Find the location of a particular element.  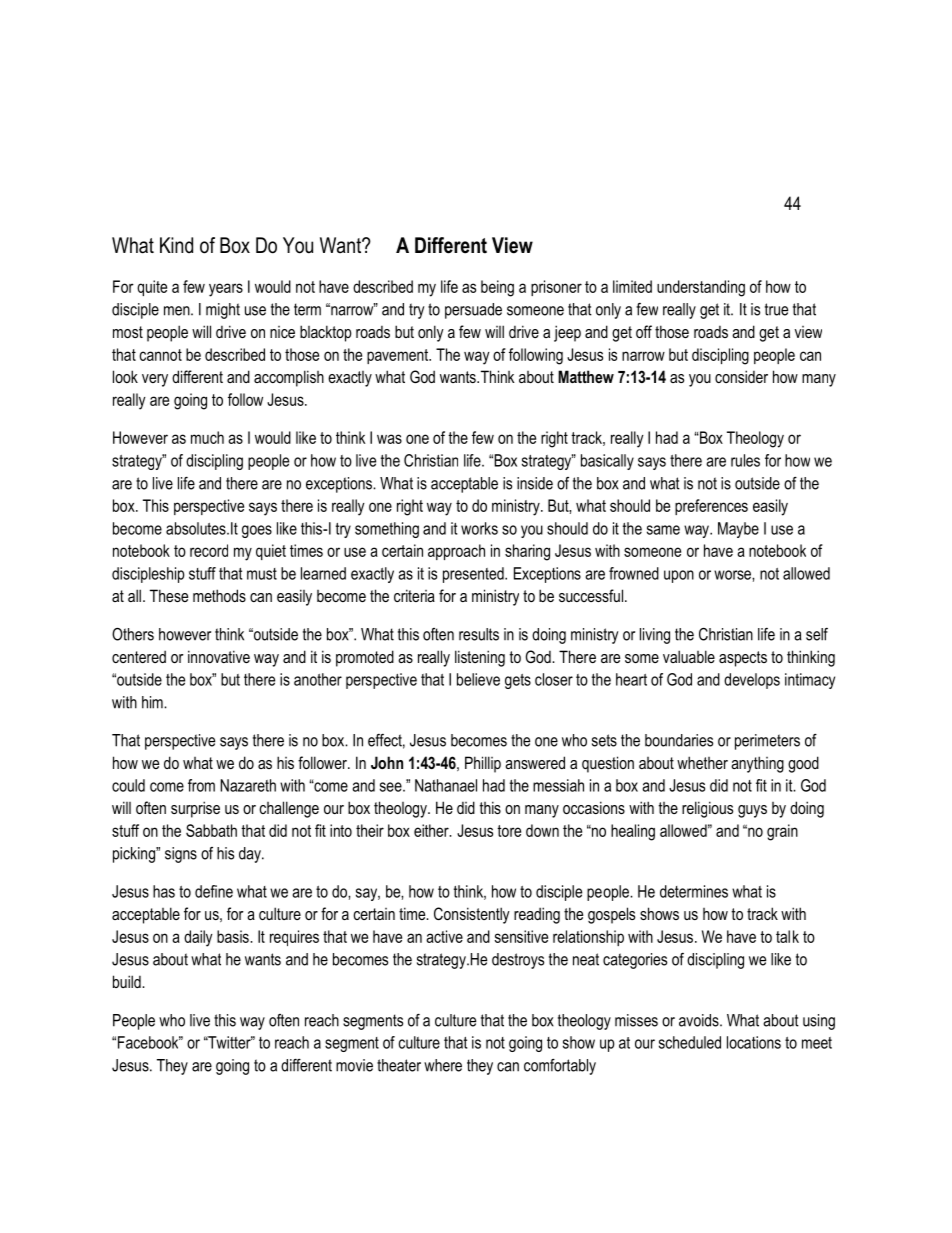

tore is located at coordinates (509, 831).
